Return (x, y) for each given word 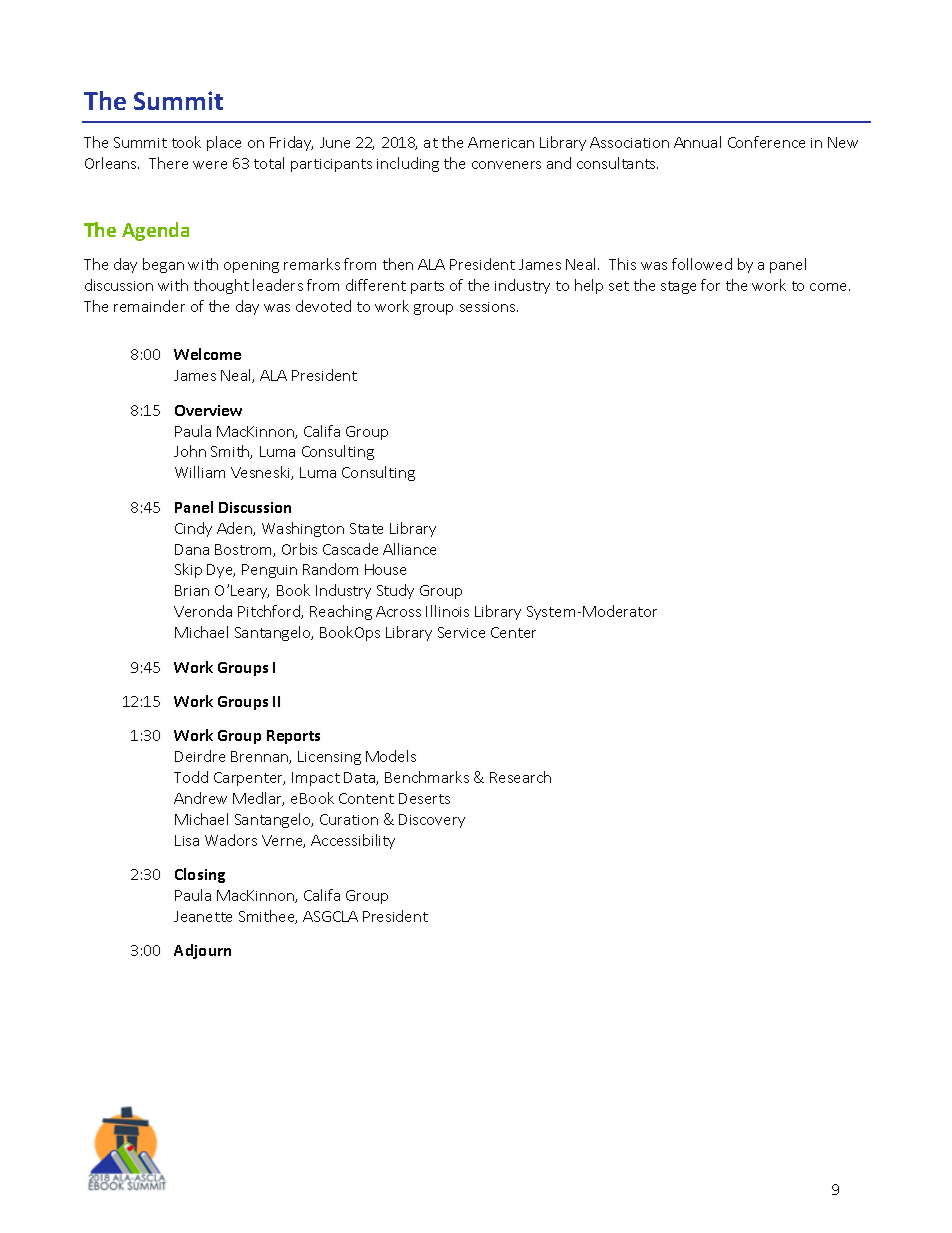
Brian (192, 590)
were (210, 165)
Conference (766, 142)
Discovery (432, 821)
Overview (208, 410)
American (501, 142)
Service (461, 632)
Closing (200, 875)
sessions (489, 307)
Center (513, 632)
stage (678, 287)
